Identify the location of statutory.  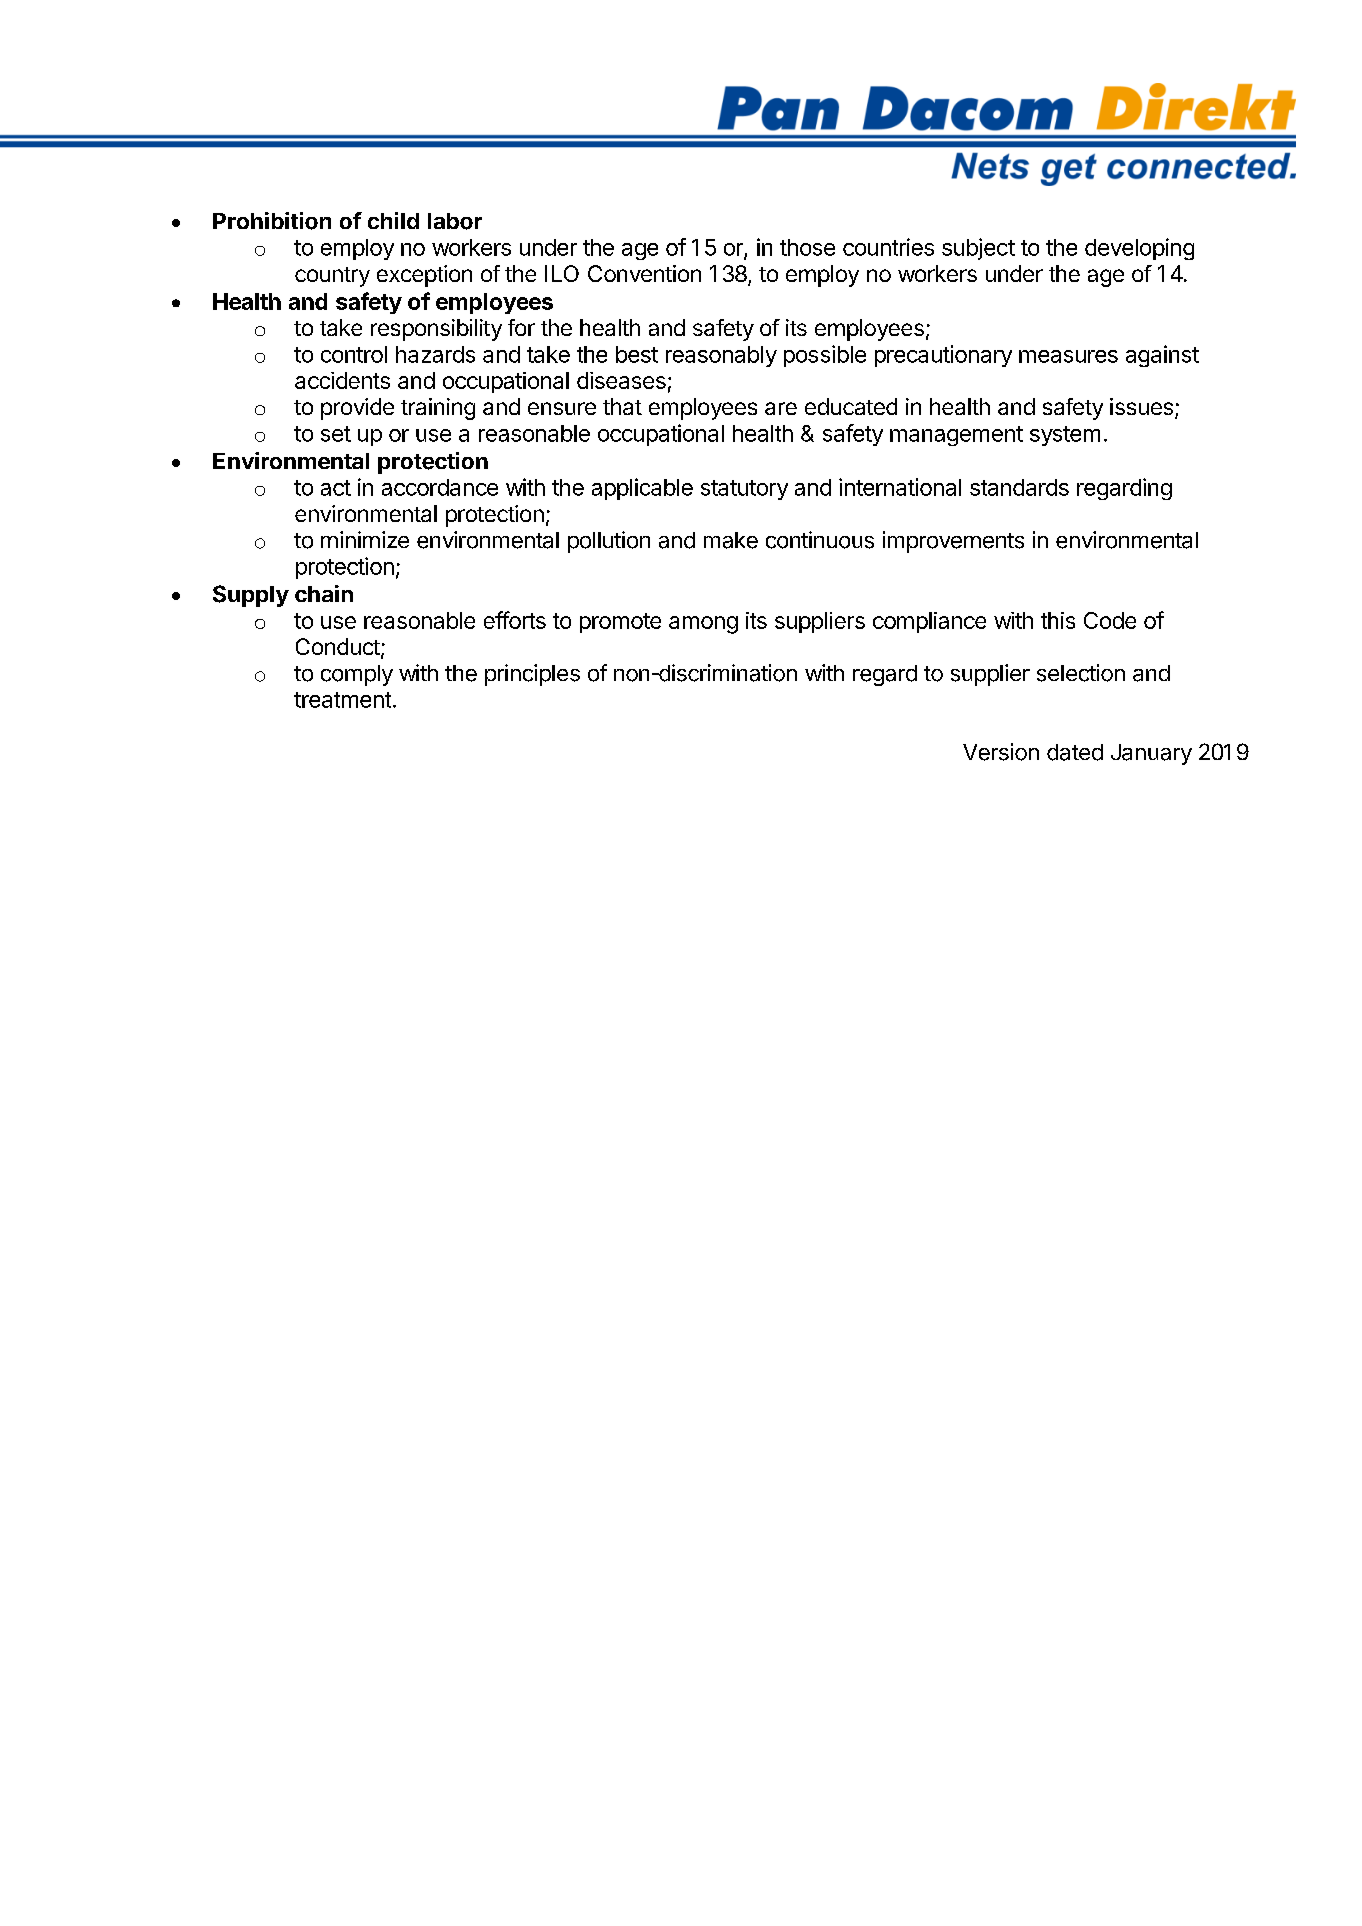
(744, 490).
